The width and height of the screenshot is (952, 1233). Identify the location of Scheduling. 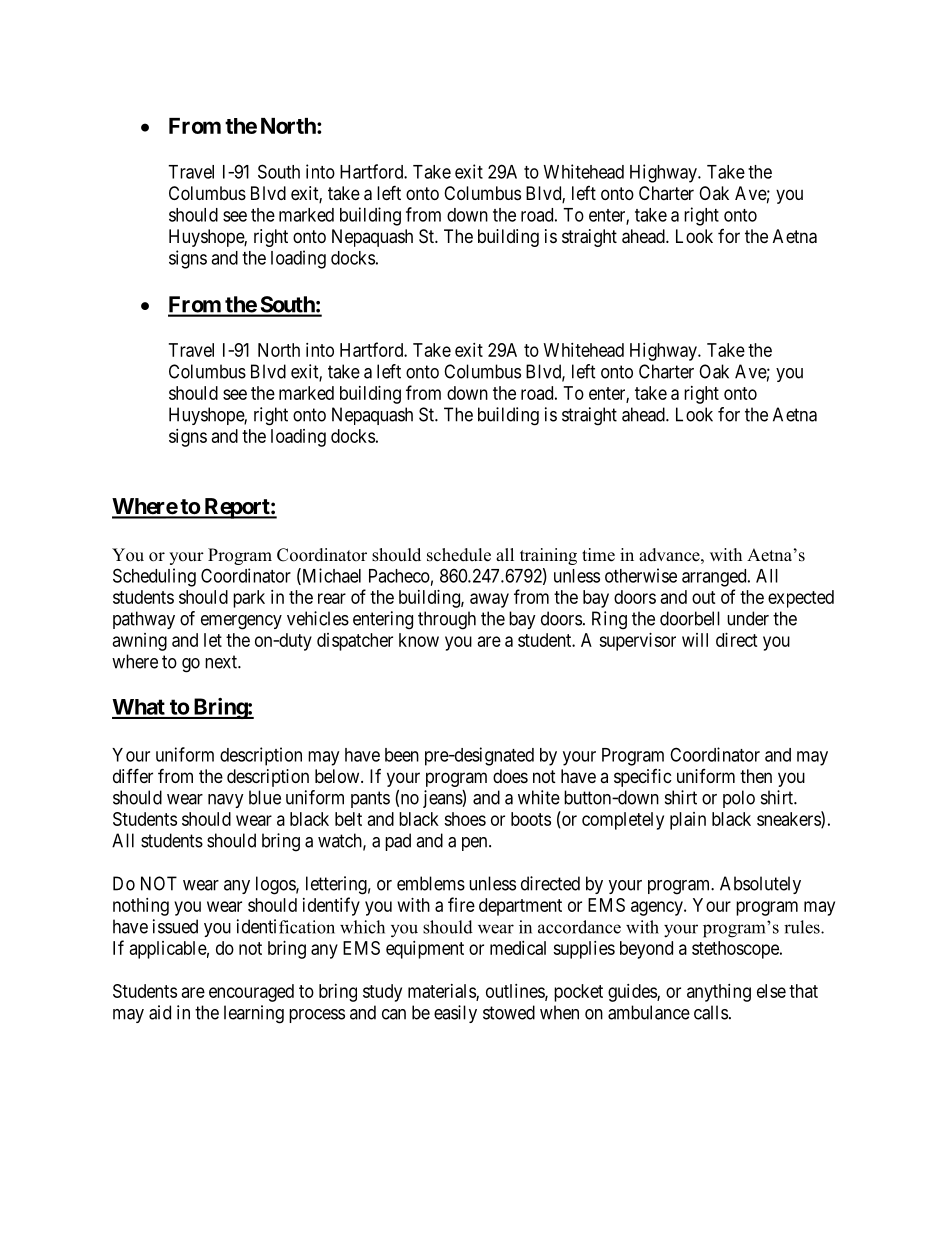
(154, 577).
